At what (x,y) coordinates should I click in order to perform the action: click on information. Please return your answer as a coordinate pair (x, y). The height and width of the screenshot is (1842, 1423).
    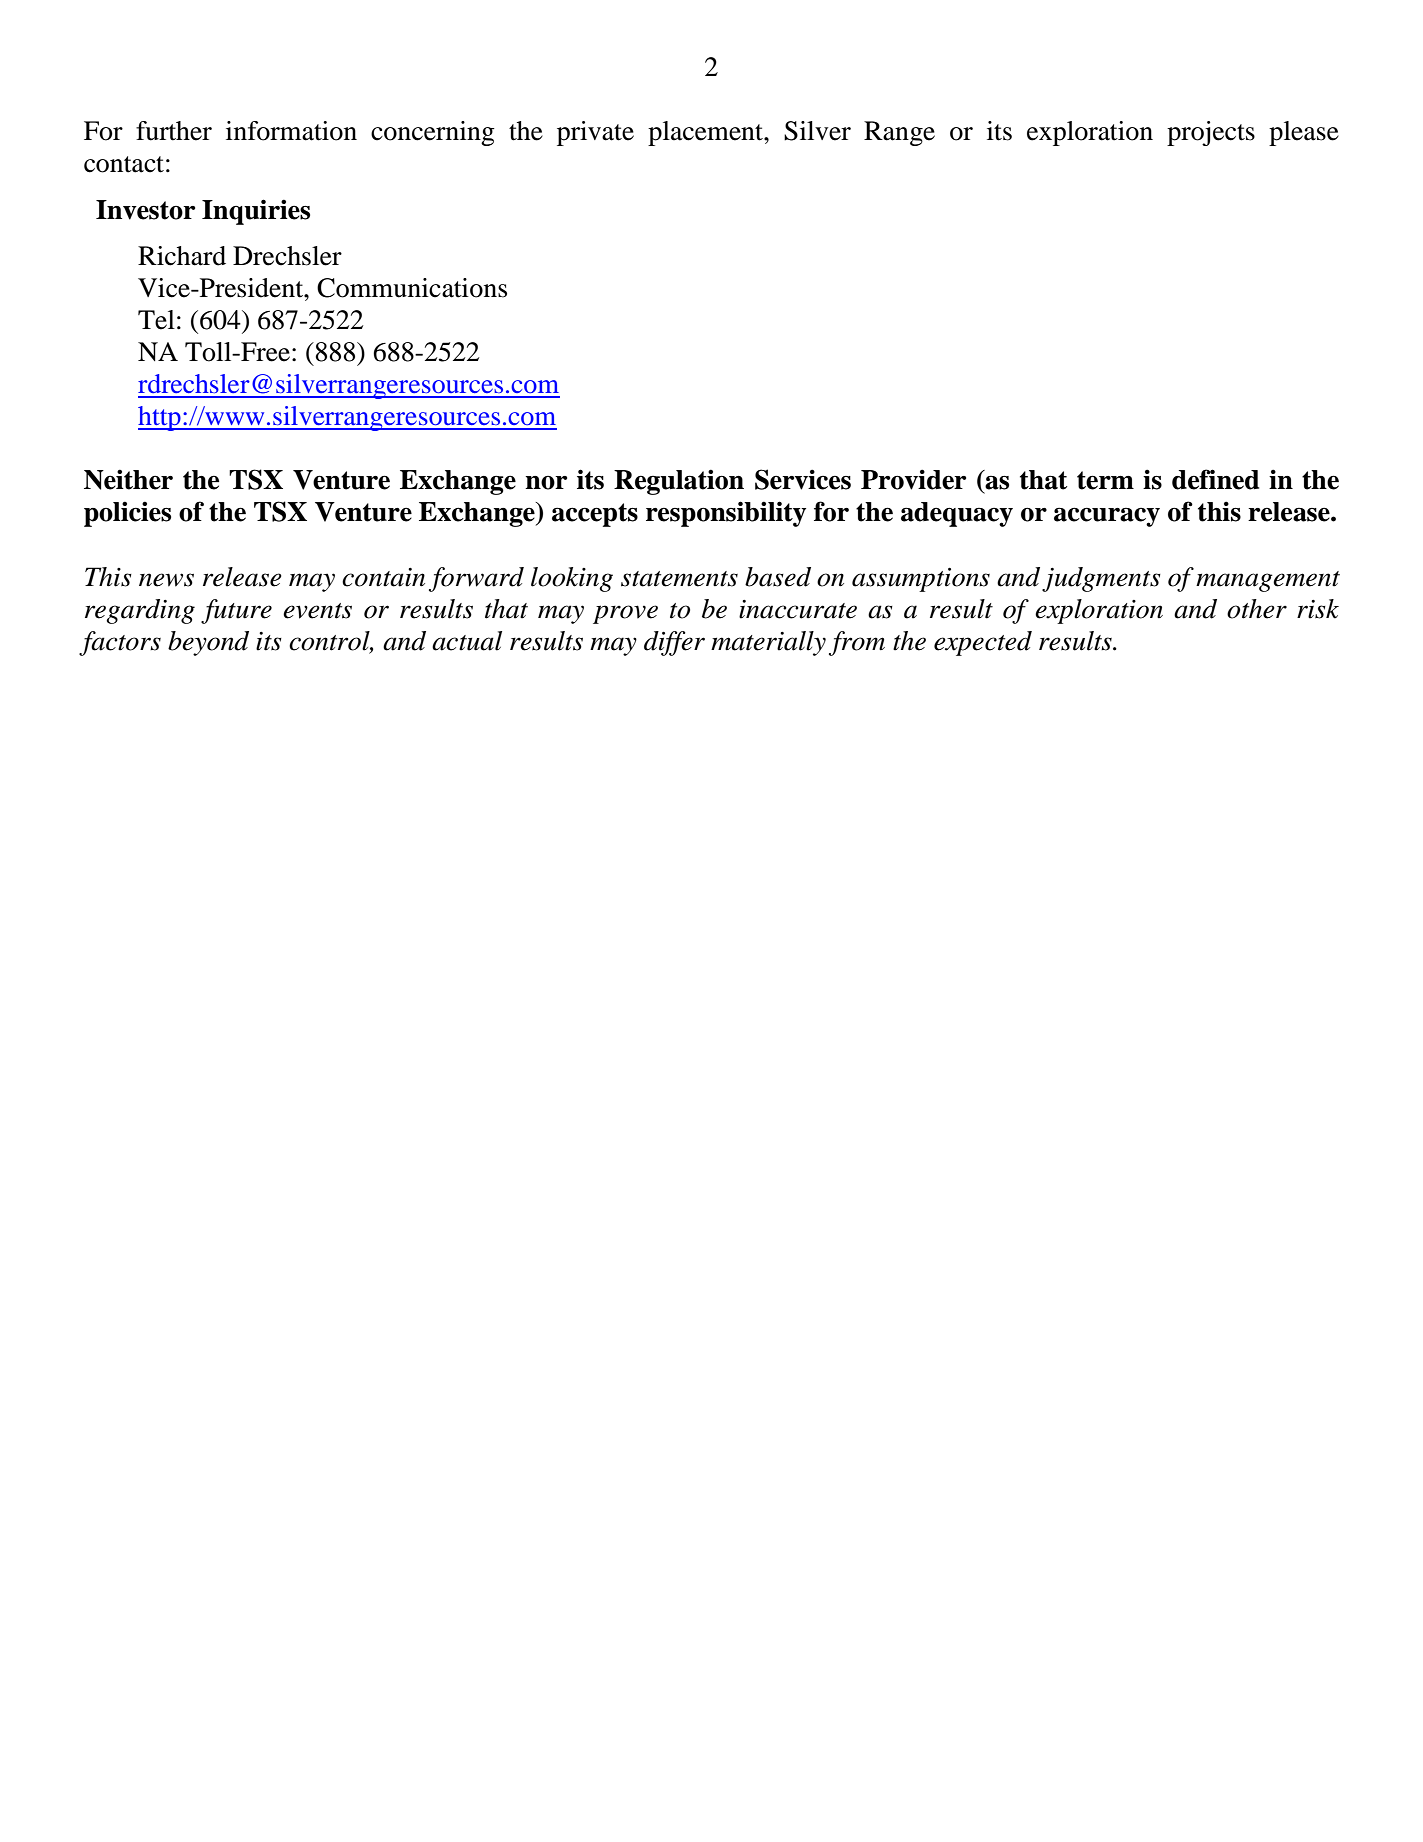
    Looking at the image, I should click on (291, 131).
